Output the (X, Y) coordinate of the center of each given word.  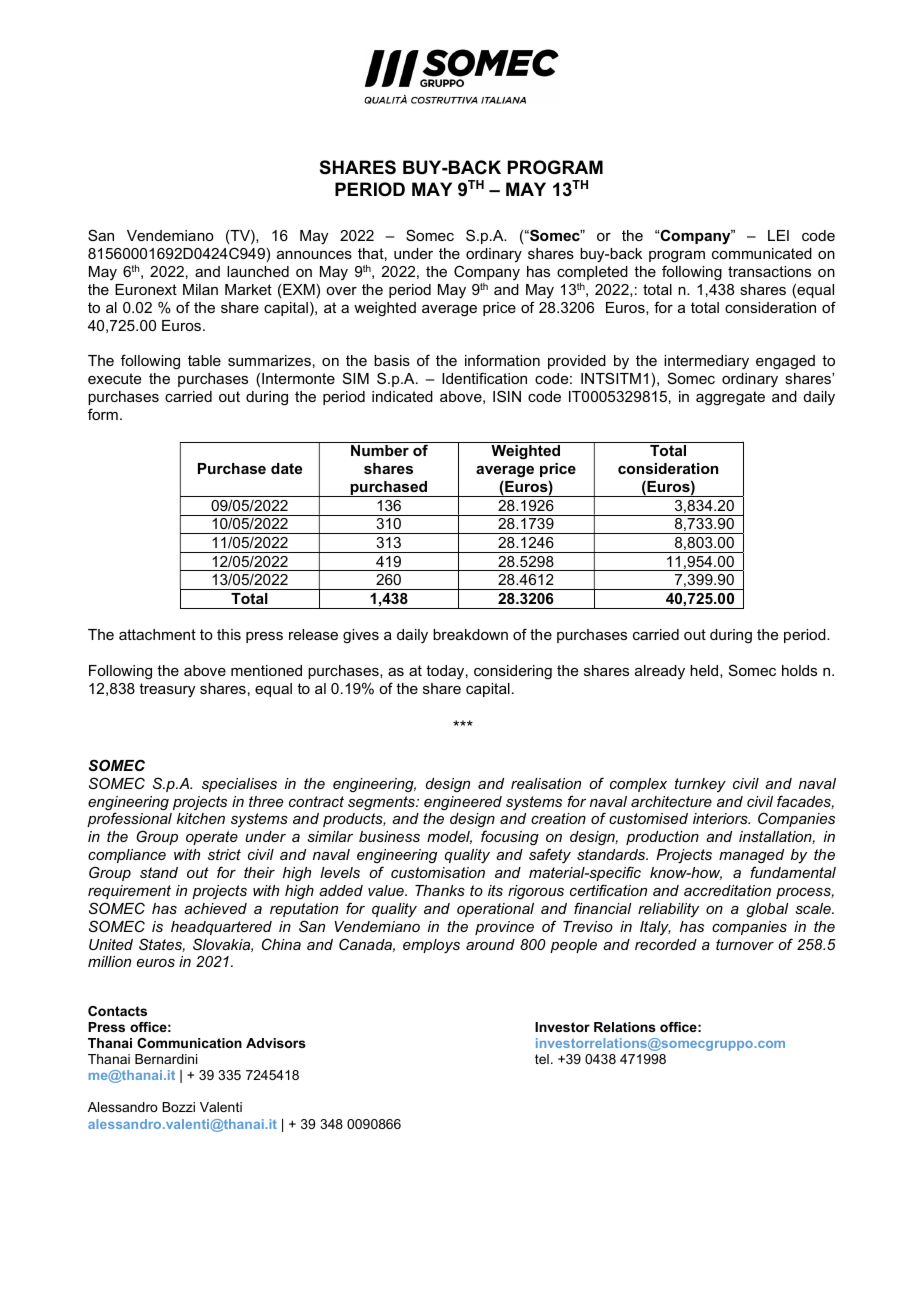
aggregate (730, 398)
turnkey (700, 785)
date (286, 468)
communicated (762, 253)
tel (542, 1059)
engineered (463, 803)
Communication (189, 1043)
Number (380, 450)
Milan (200, 289)
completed (592, 273)
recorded (666, 944)
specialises (239, 785)
